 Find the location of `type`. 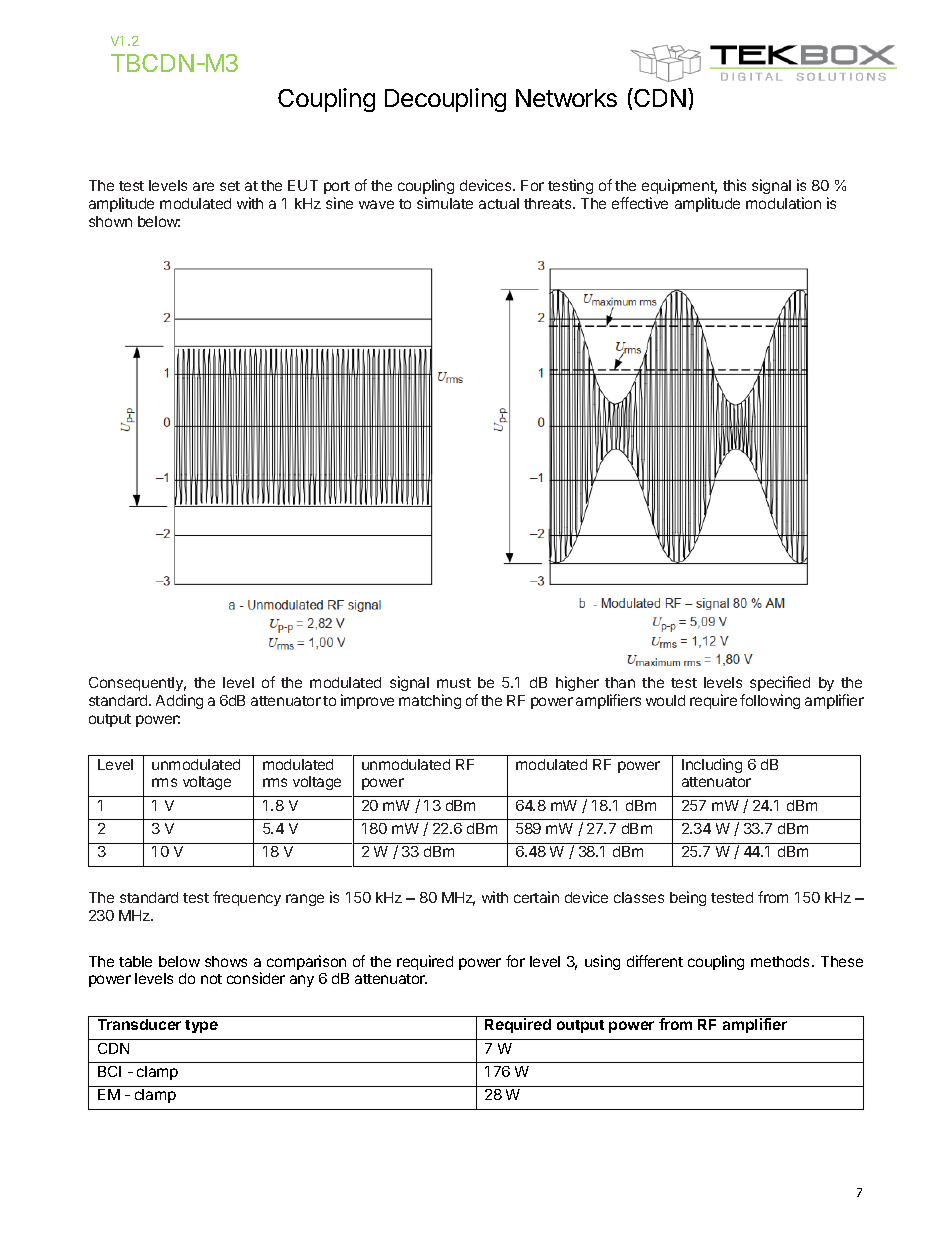

type is located at coordinates (201, 1026).
